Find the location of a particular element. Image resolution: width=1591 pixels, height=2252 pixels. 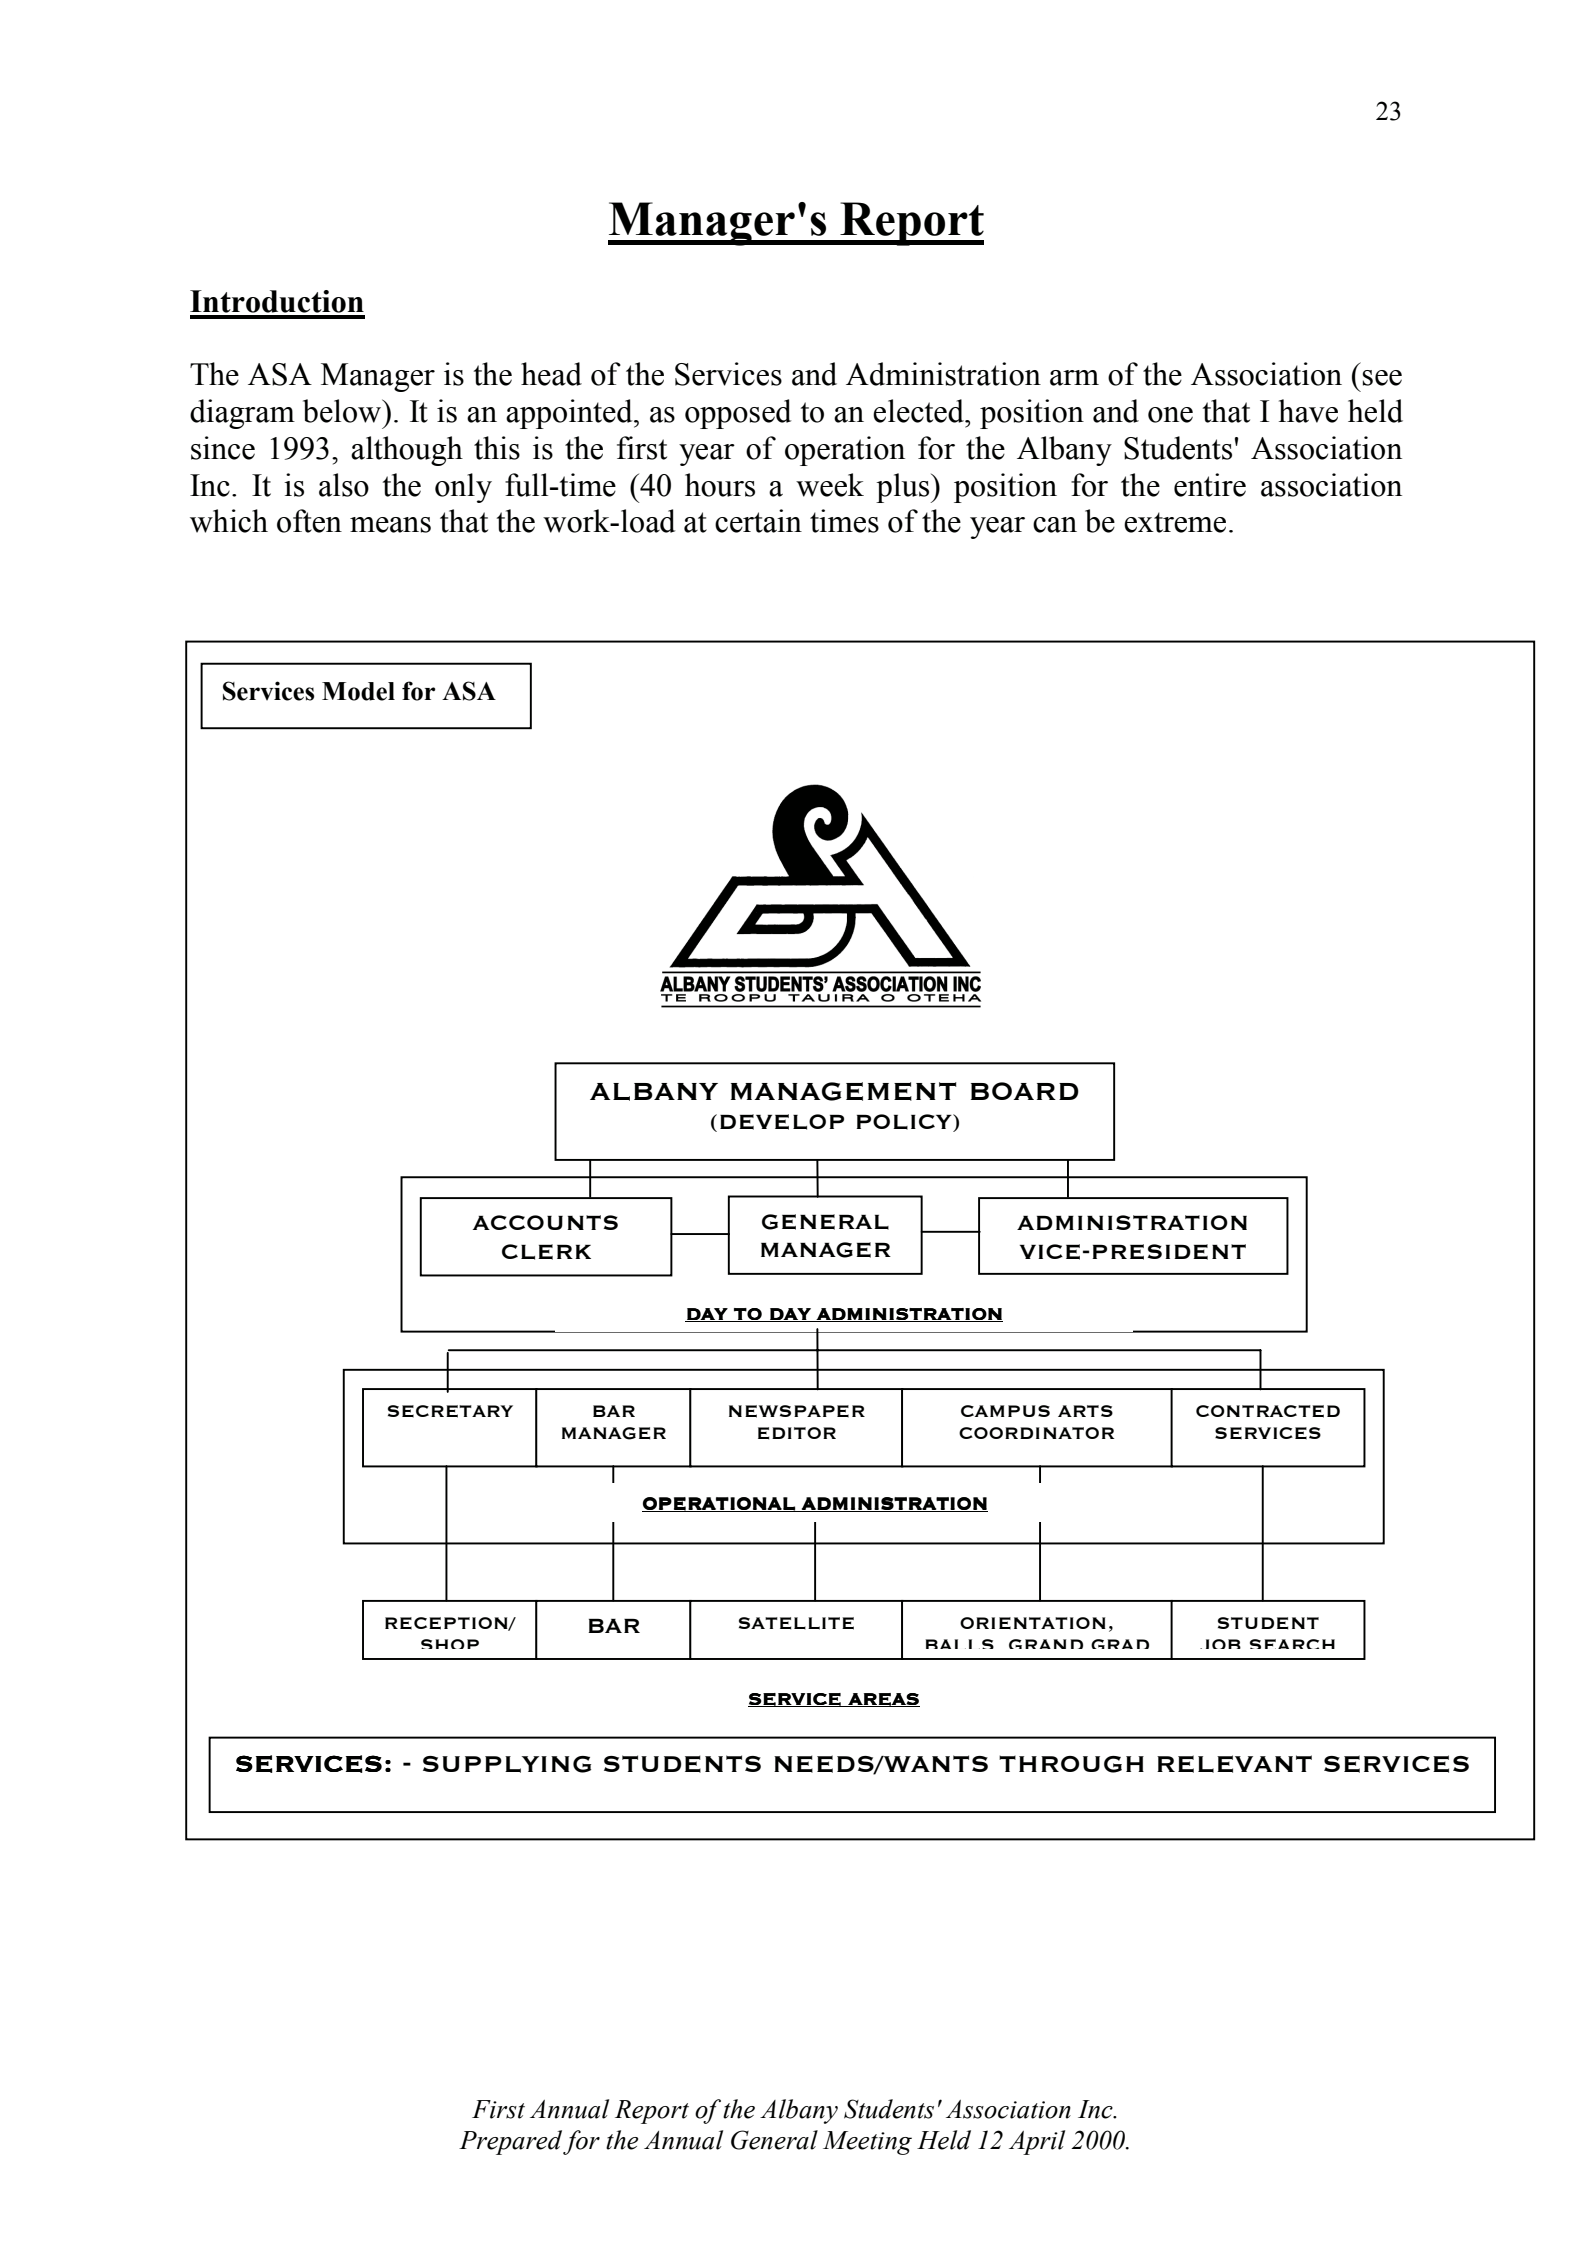

CONTRACTED is located at coordinates (1268, 1411).
